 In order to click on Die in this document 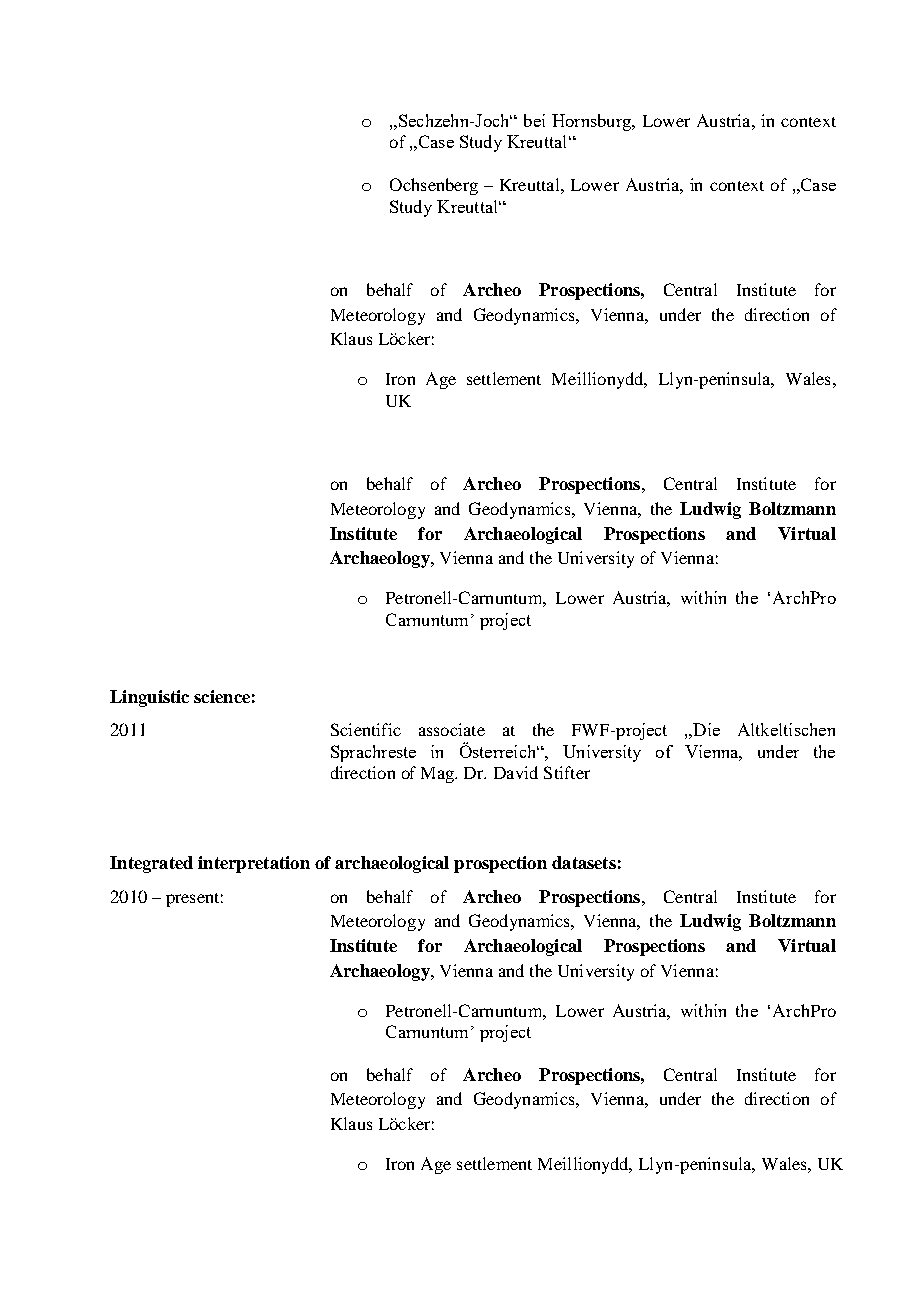, I will do `click(705, 730)`.
